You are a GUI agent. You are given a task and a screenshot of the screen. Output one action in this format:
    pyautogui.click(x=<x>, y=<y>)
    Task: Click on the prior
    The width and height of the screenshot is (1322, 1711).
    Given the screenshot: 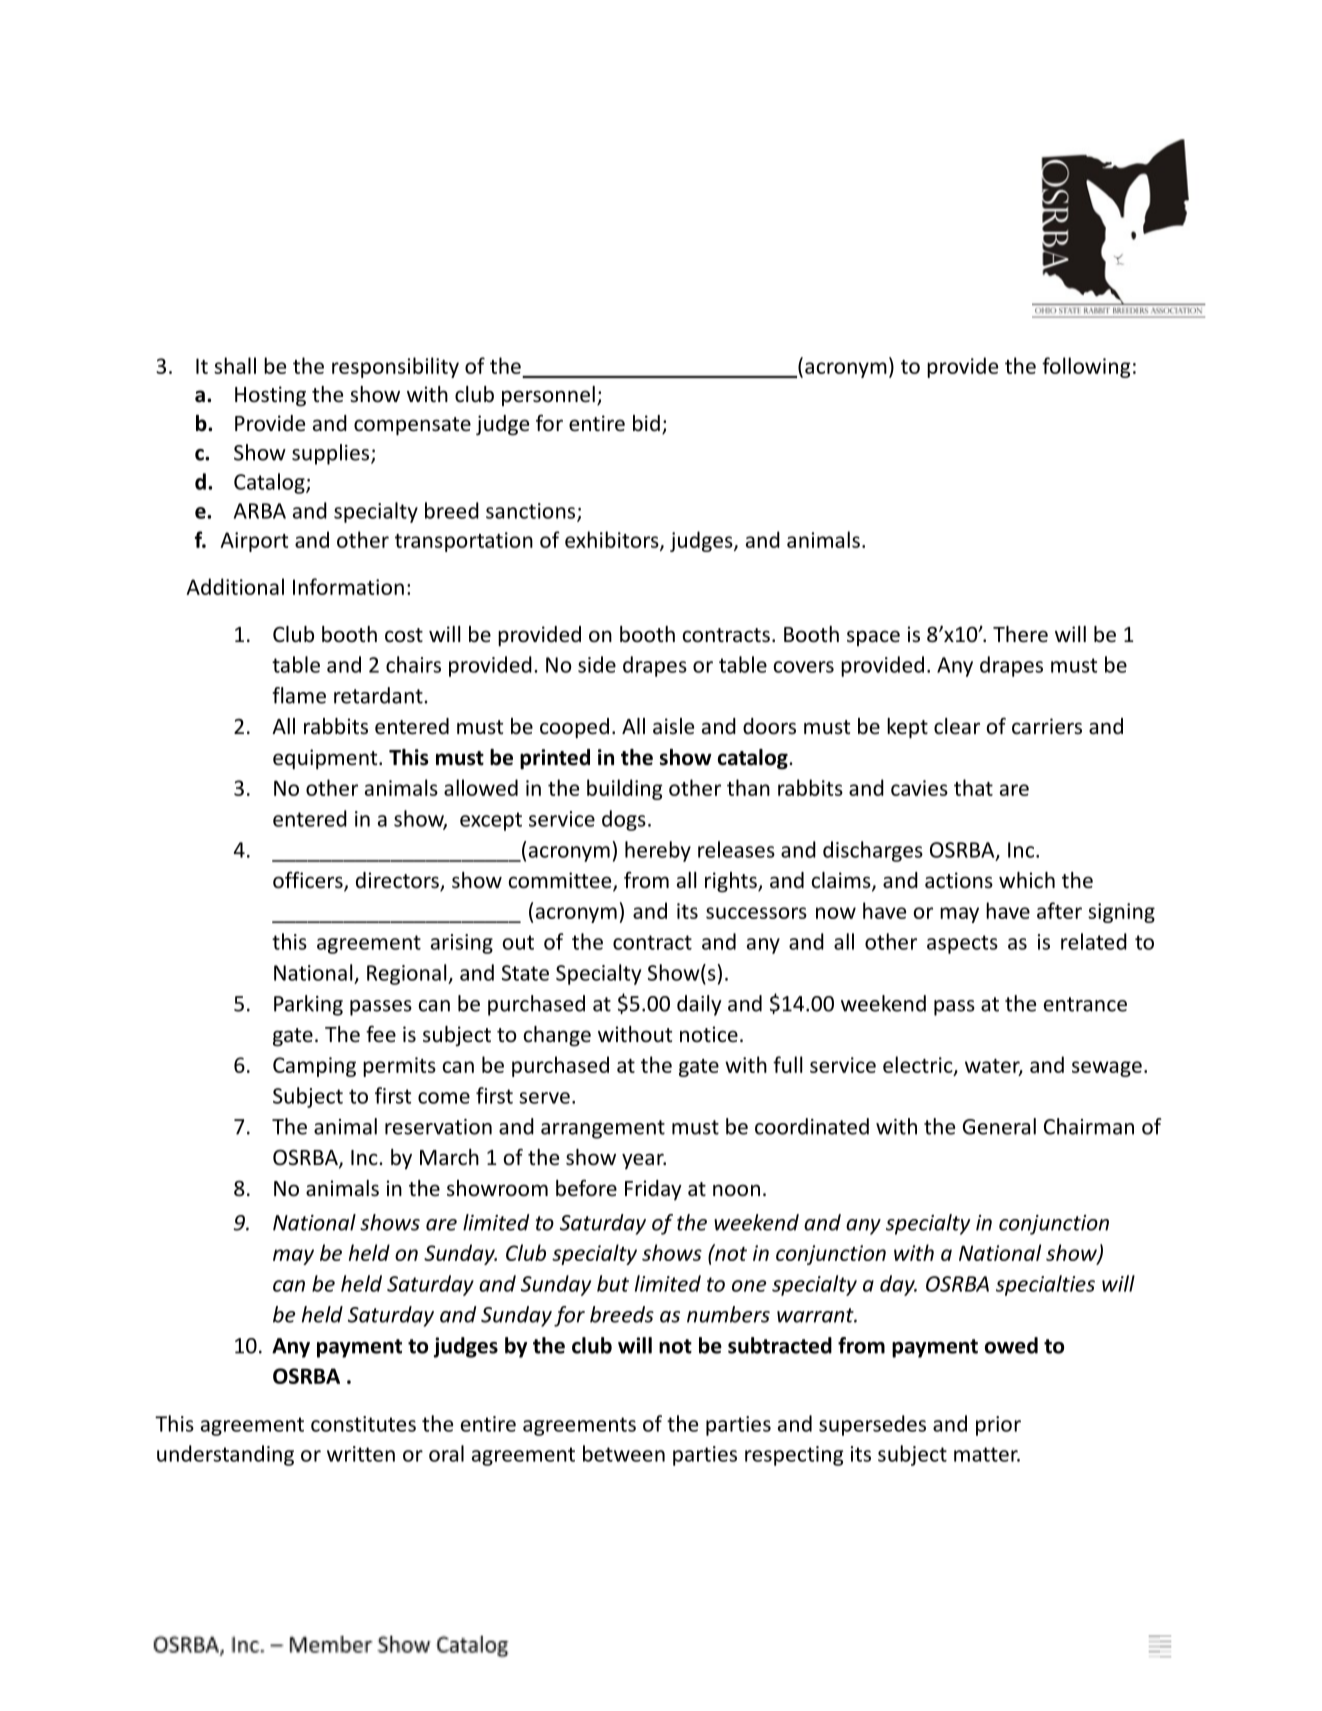 What is the action you would take?
    pyautogui.click(x=998, y=1426)
